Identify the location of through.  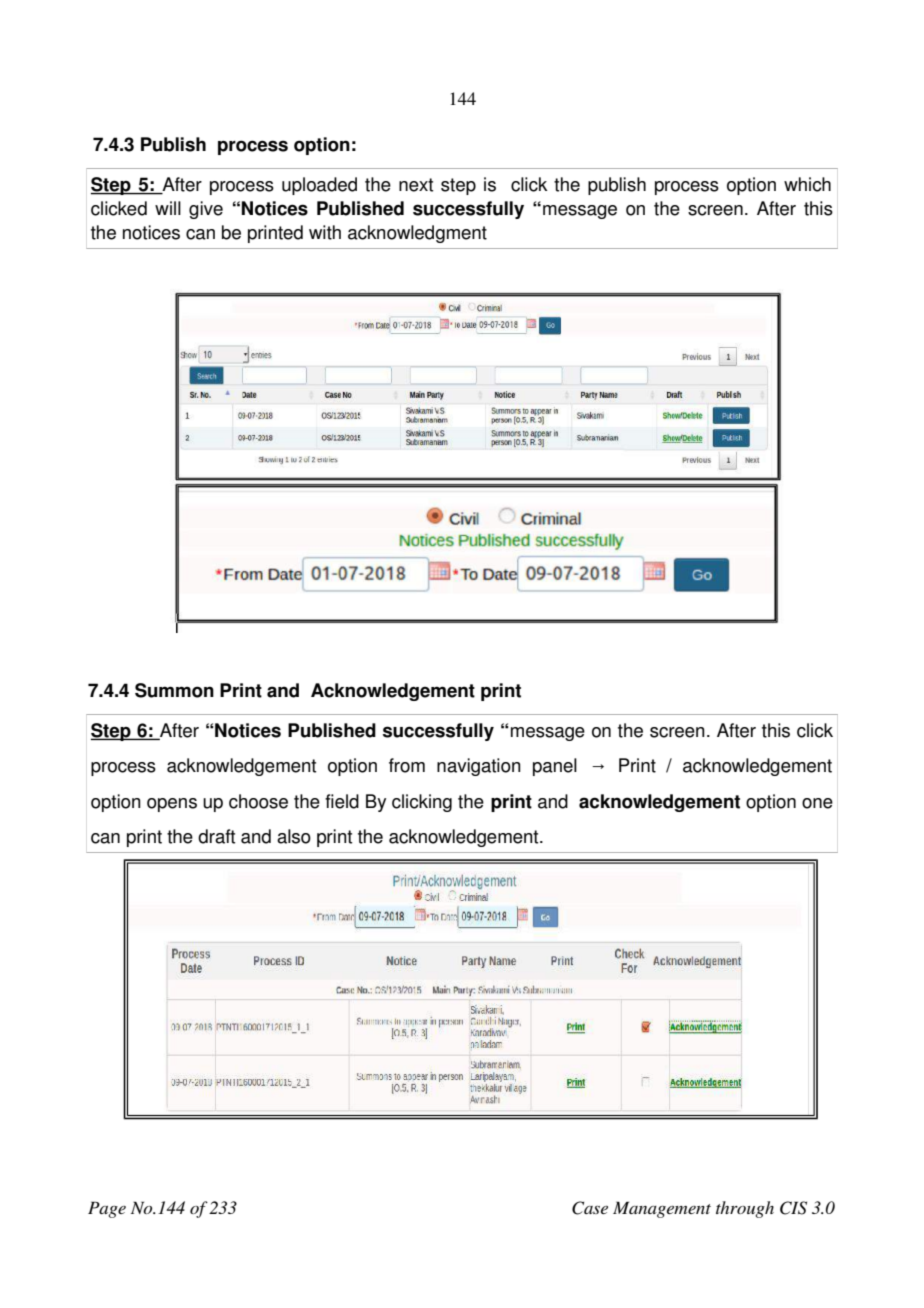
(745, 1209).
